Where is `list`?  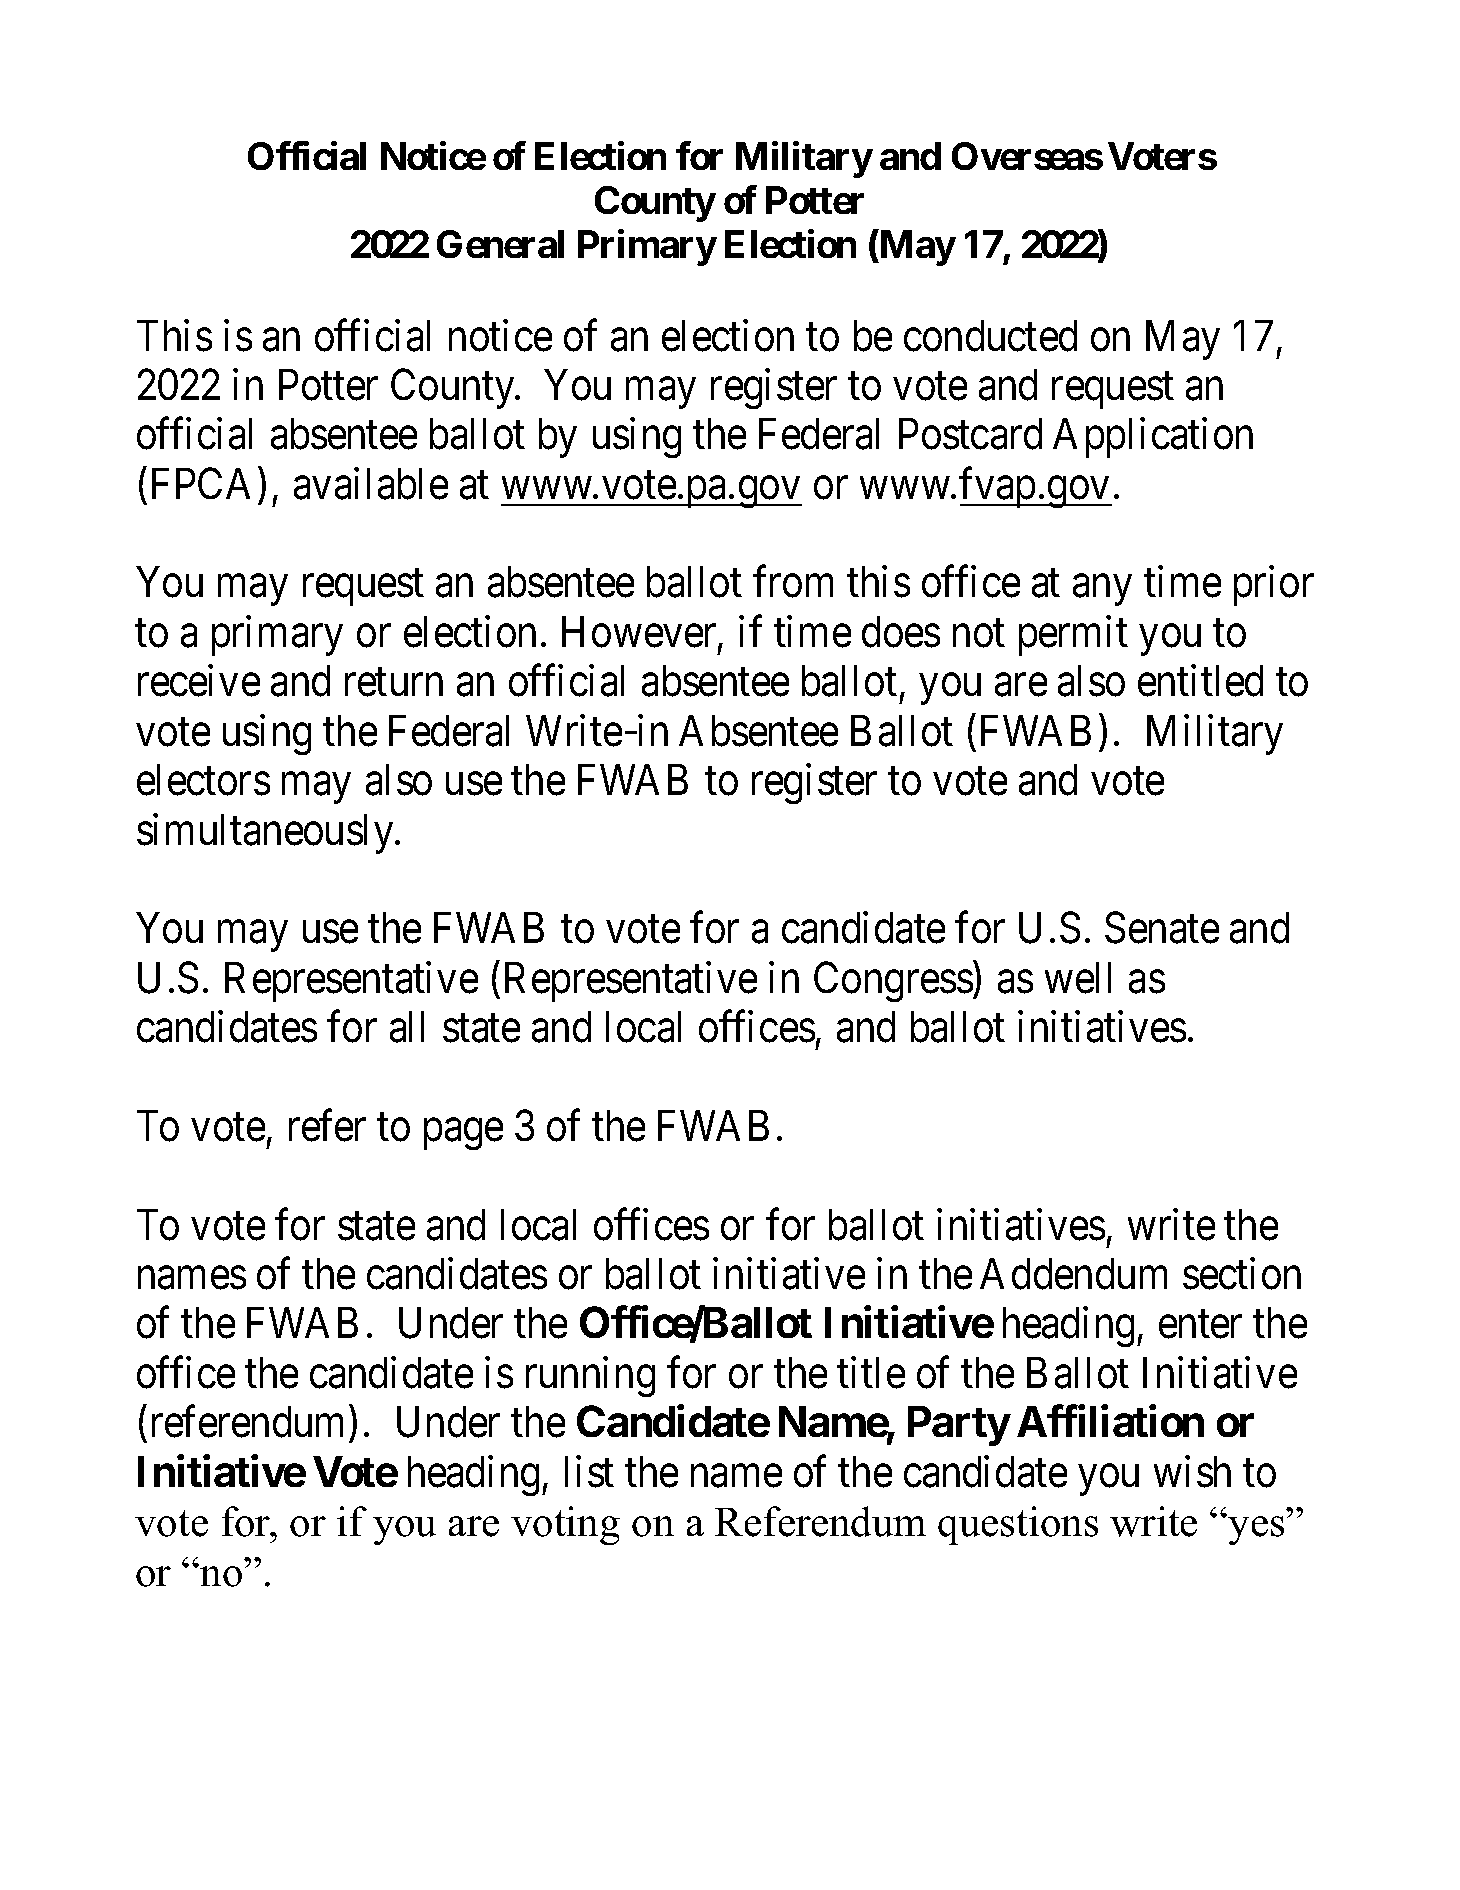 list is located at coordinates (589, 1472).
